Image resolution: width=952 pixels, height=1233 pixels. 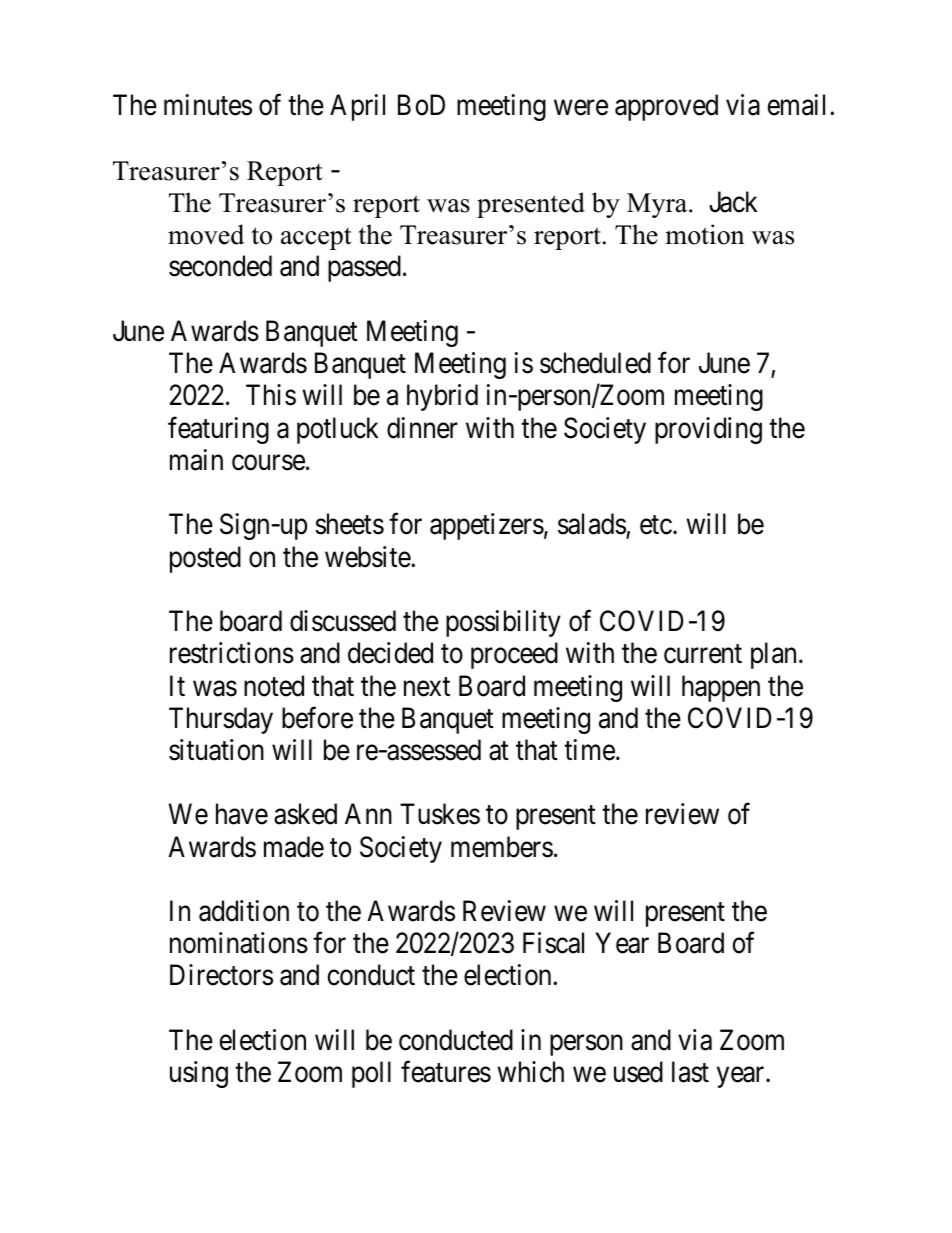 What do you see at coordinates (442, 397) in the screenshot?
I see `hybrid` at bounding box center [442, 397].
